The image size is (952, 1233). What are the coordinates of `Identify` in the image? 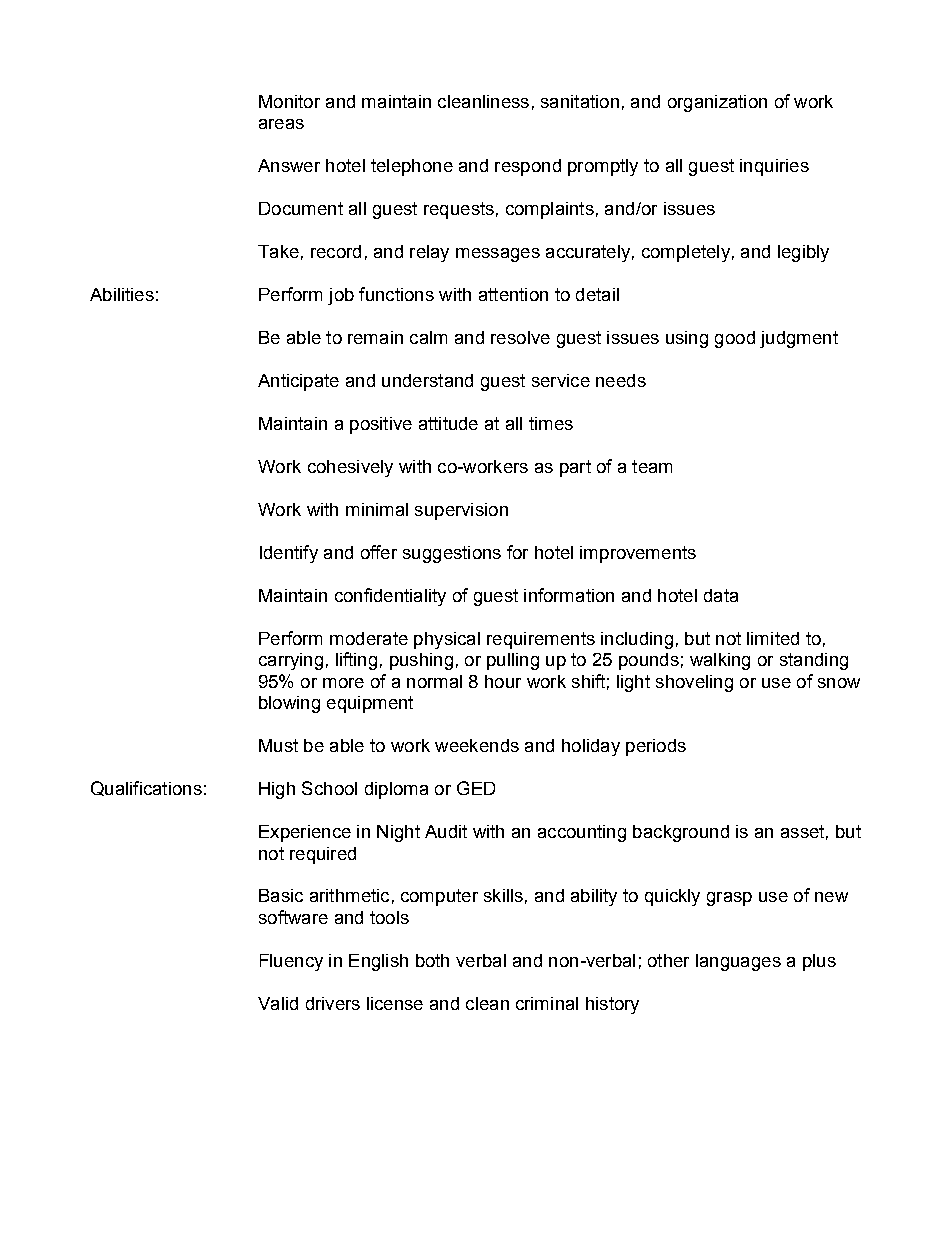 It's located at (289, 554).
